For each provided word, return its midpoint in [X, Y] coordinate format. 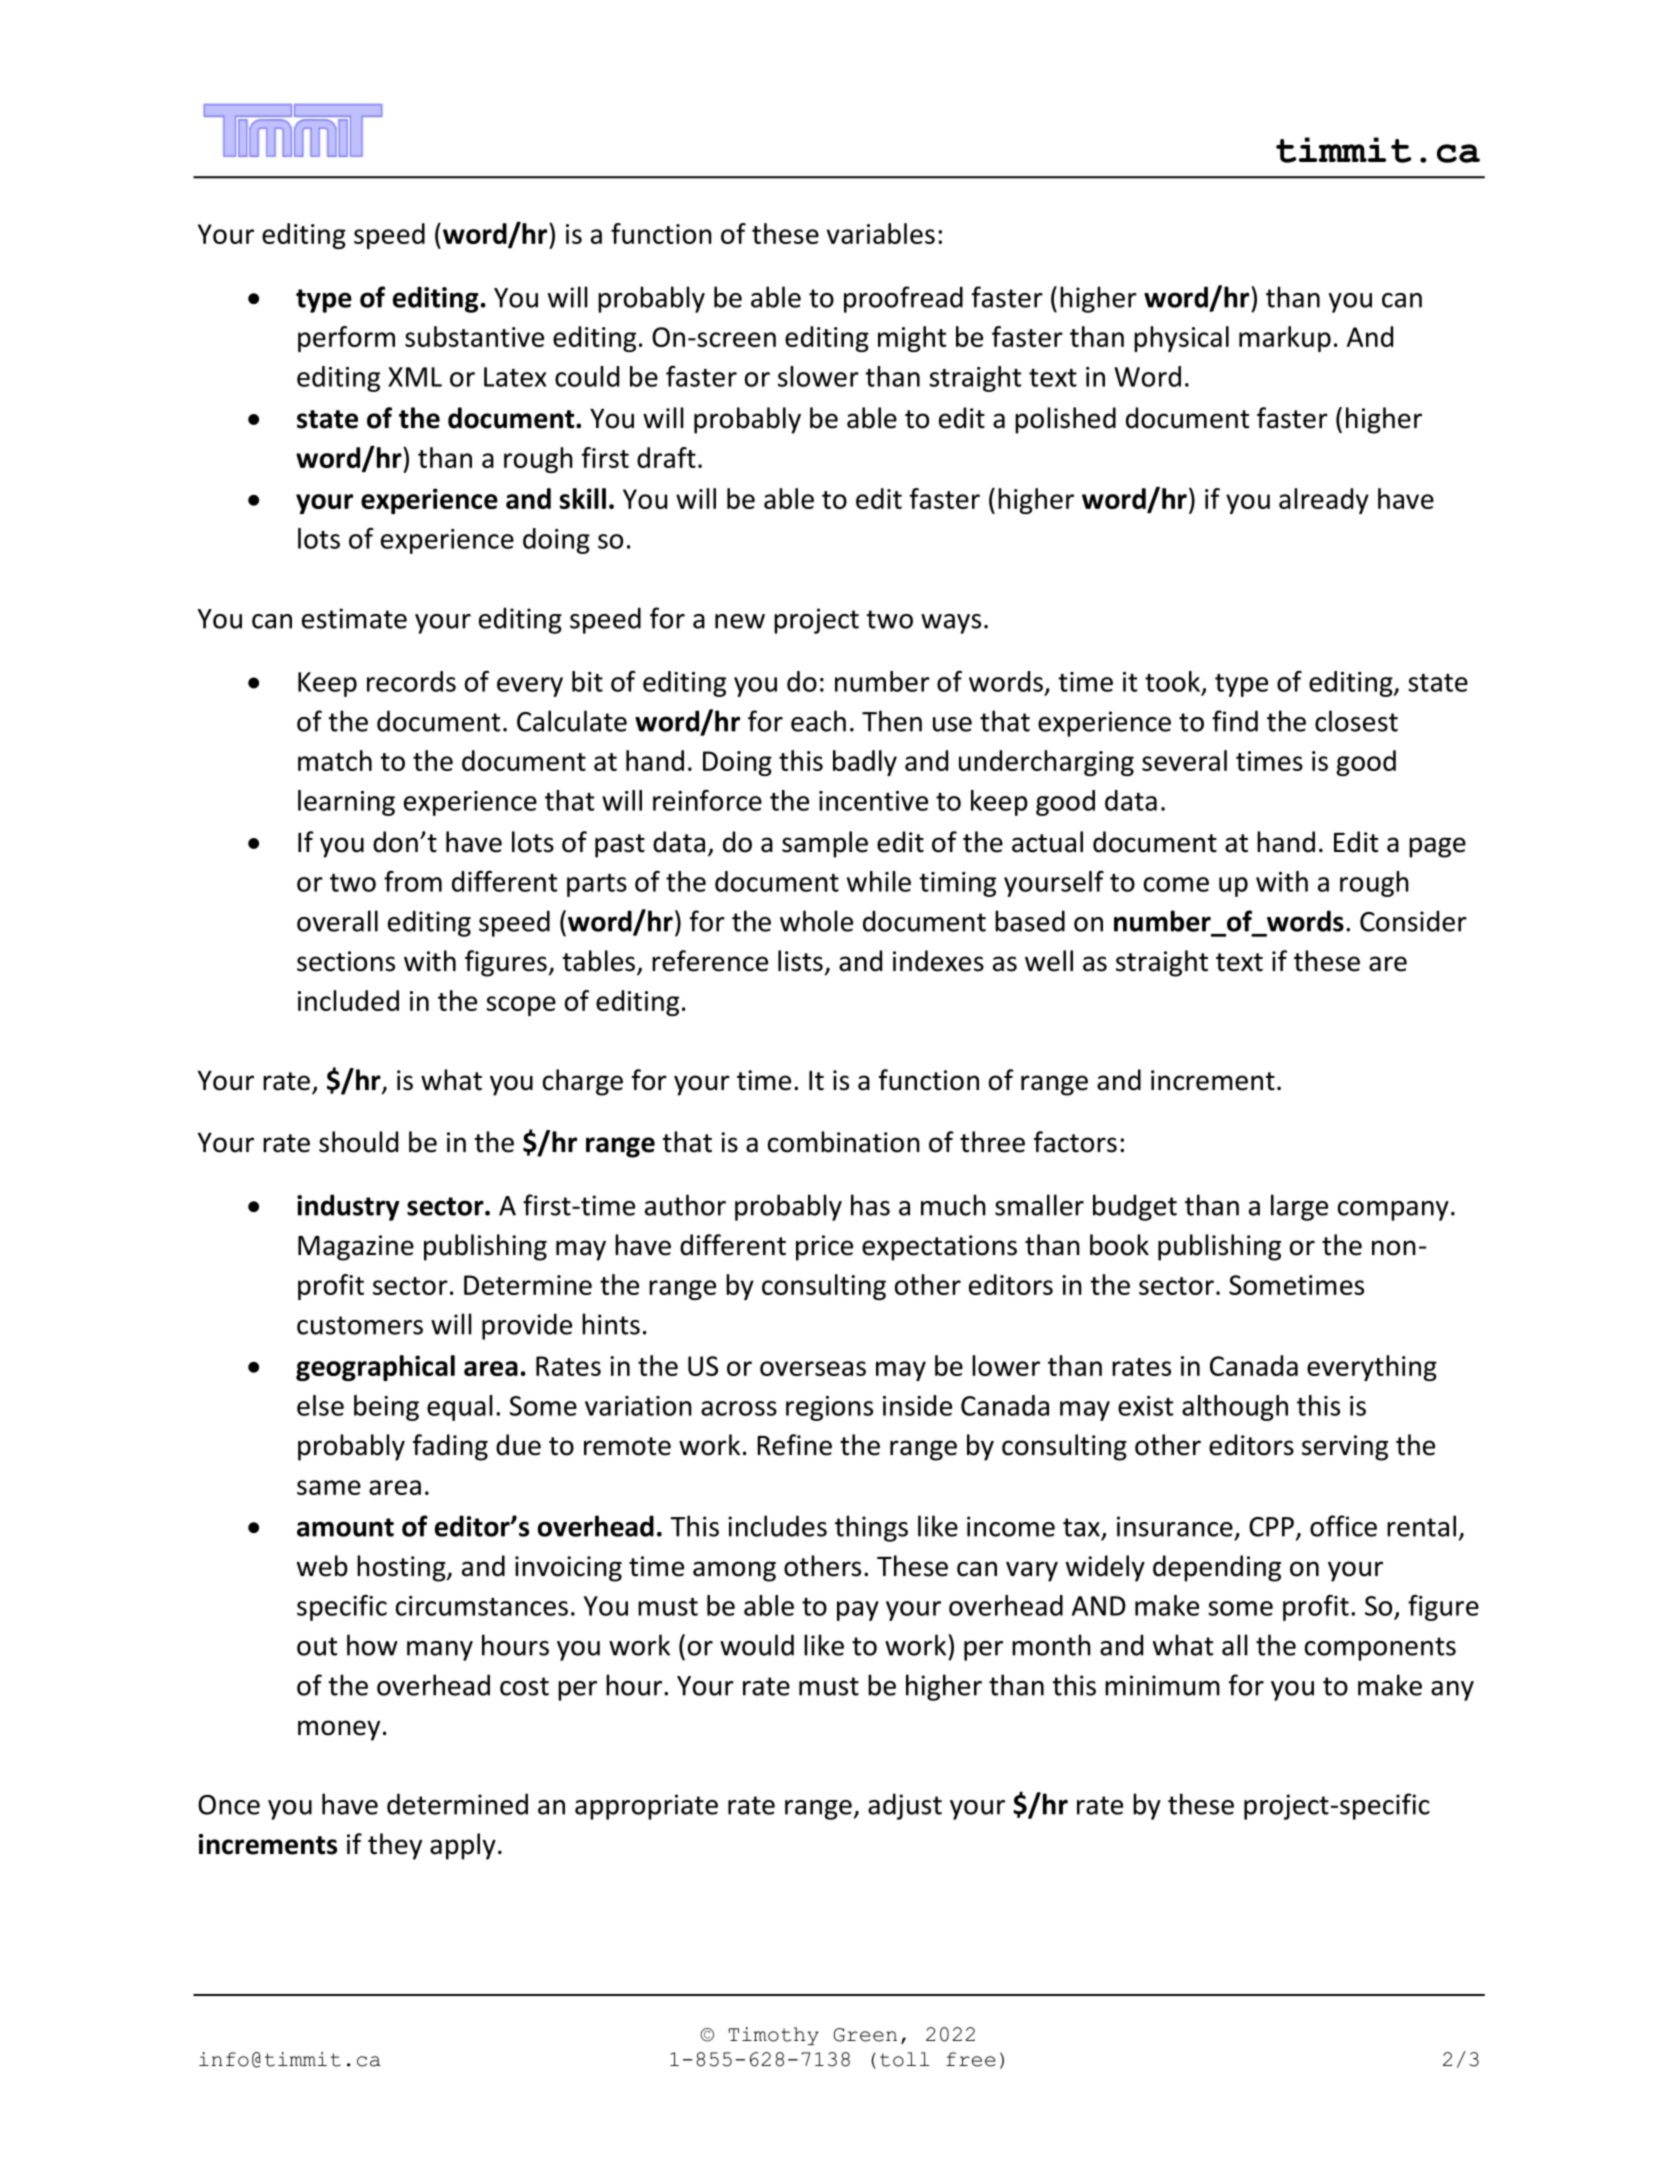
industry [348, 1207]
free [970, 2059]
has [870, 1205]
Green [865, 2035]
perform [346, 339]
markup [1285, 339]
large [1299, 1207]
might [912, 339]
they [395, 1846]
